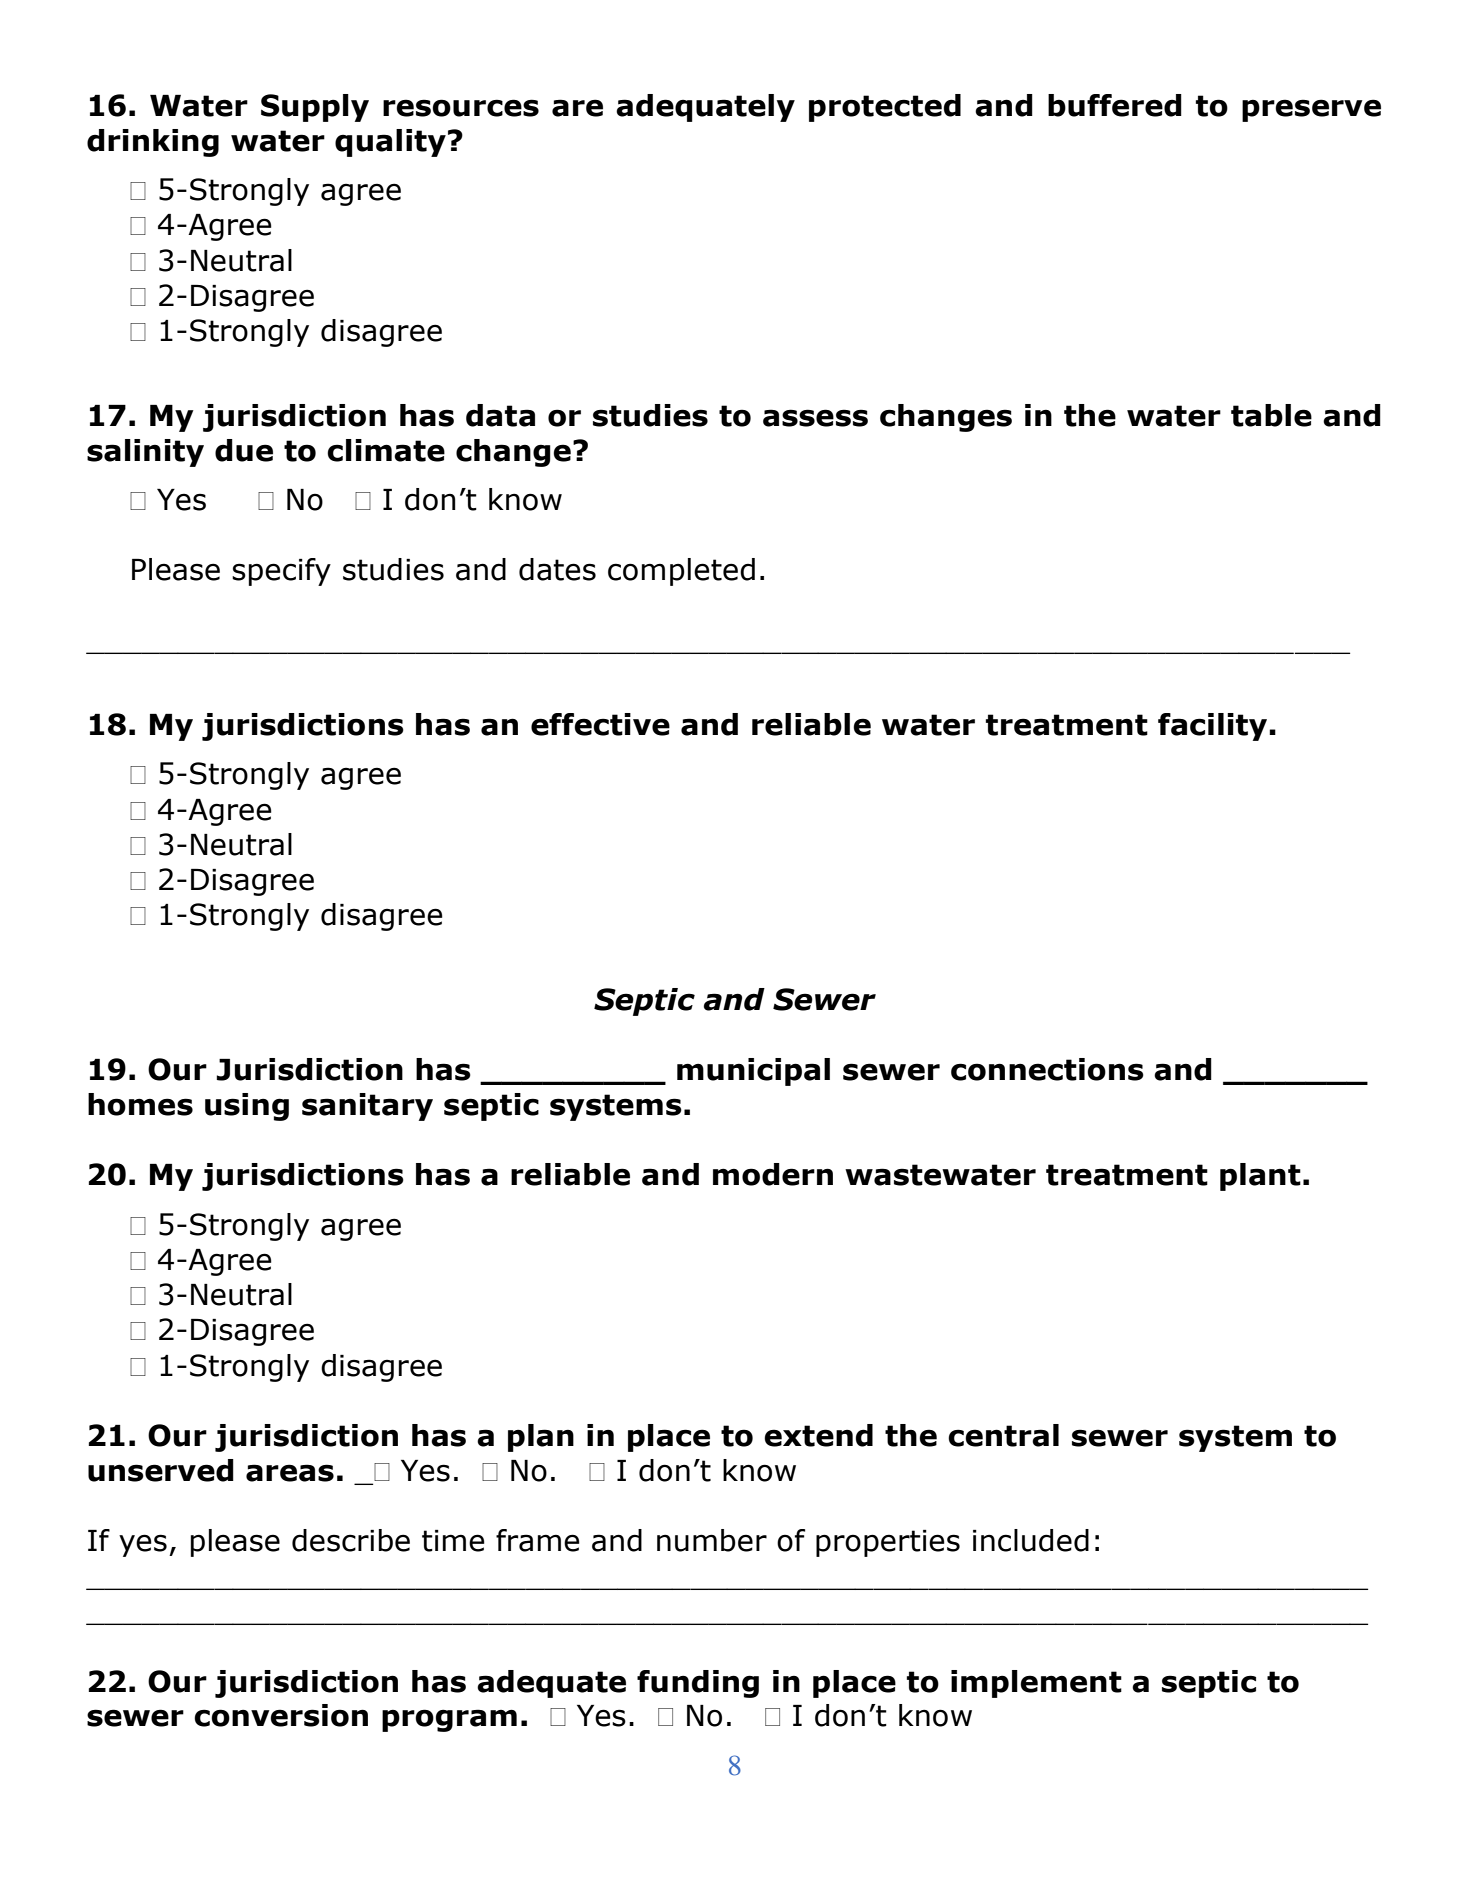 The width and height of the page is (1469, 1901). Describe the element at coordinates (281, 572) in the page. I see `specify` at that location.
